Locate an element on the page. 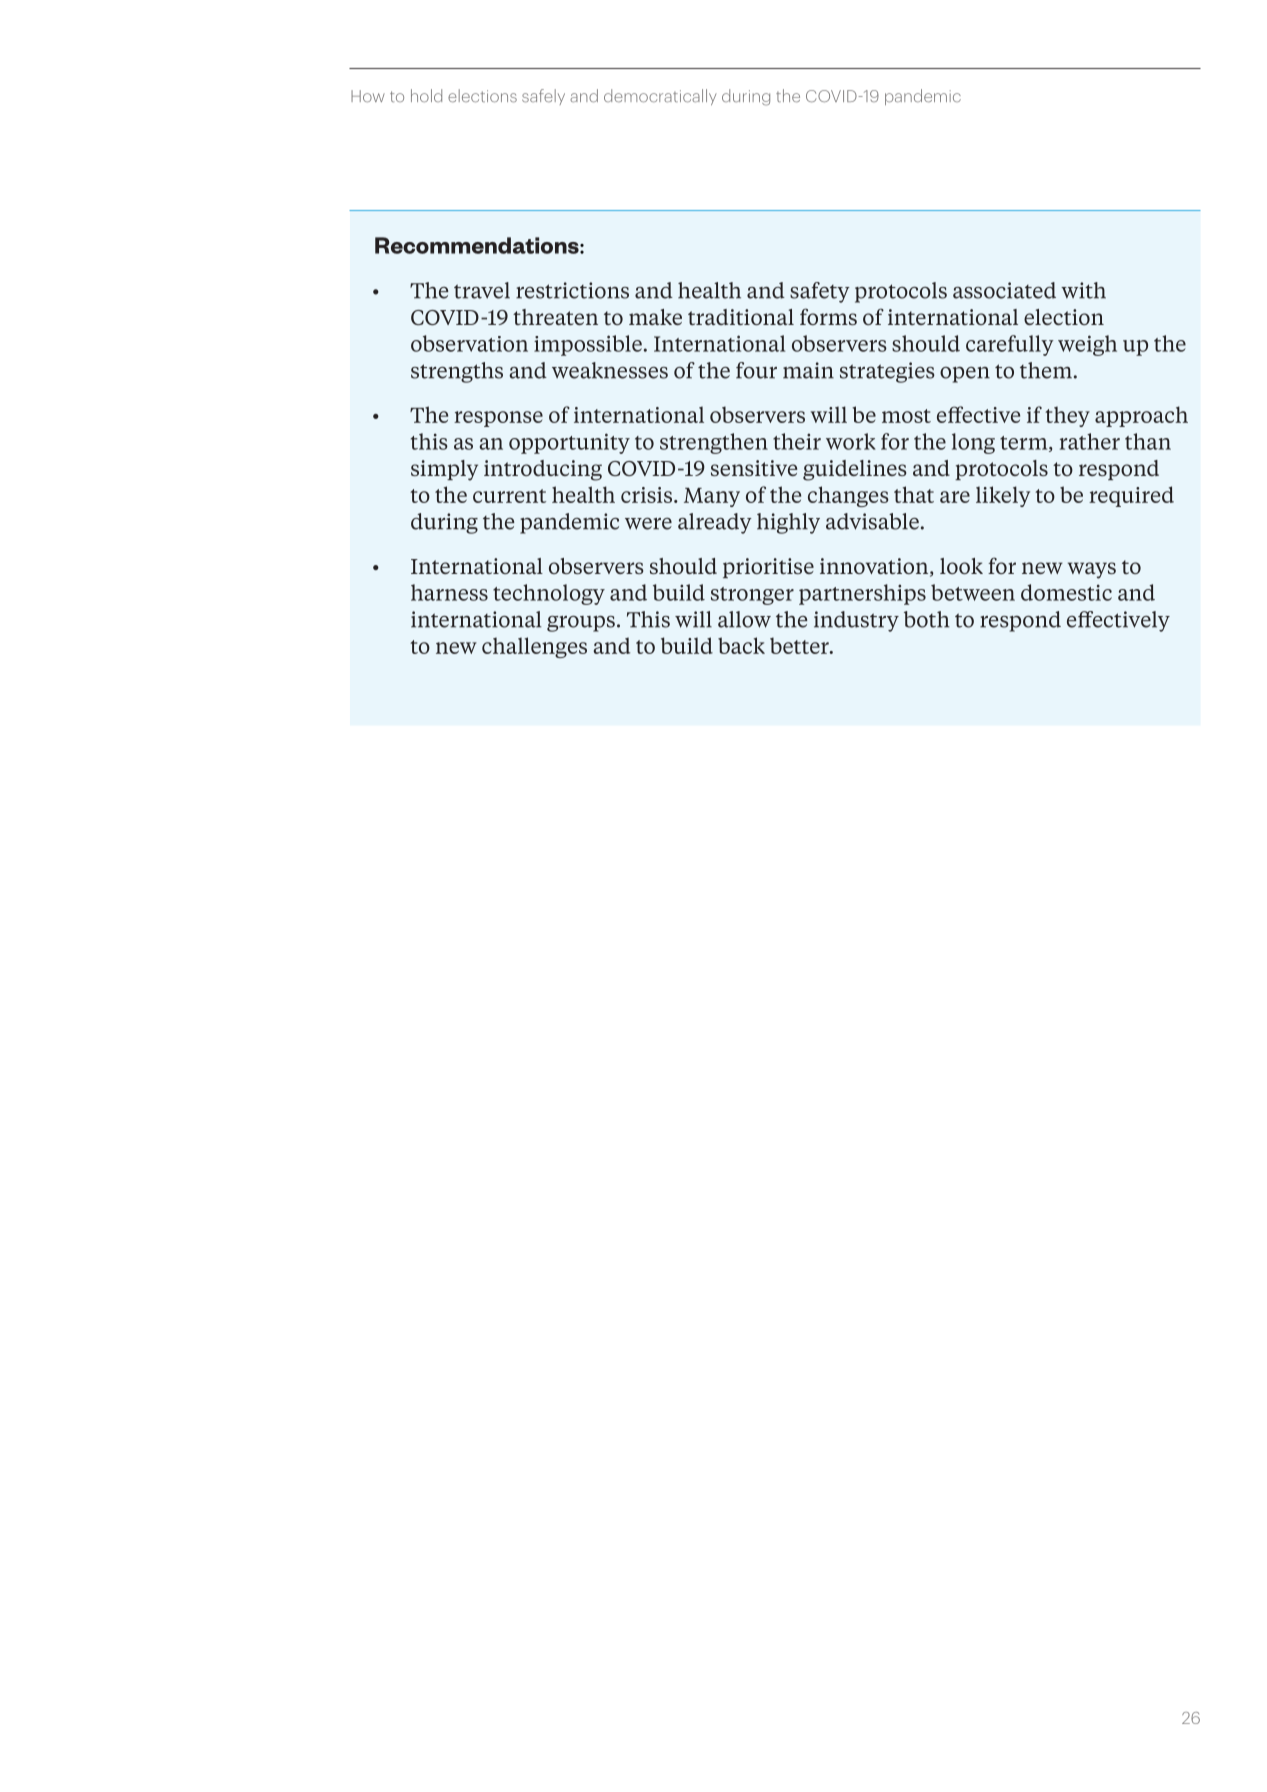  democratically is located at coordinates (660, 97).
